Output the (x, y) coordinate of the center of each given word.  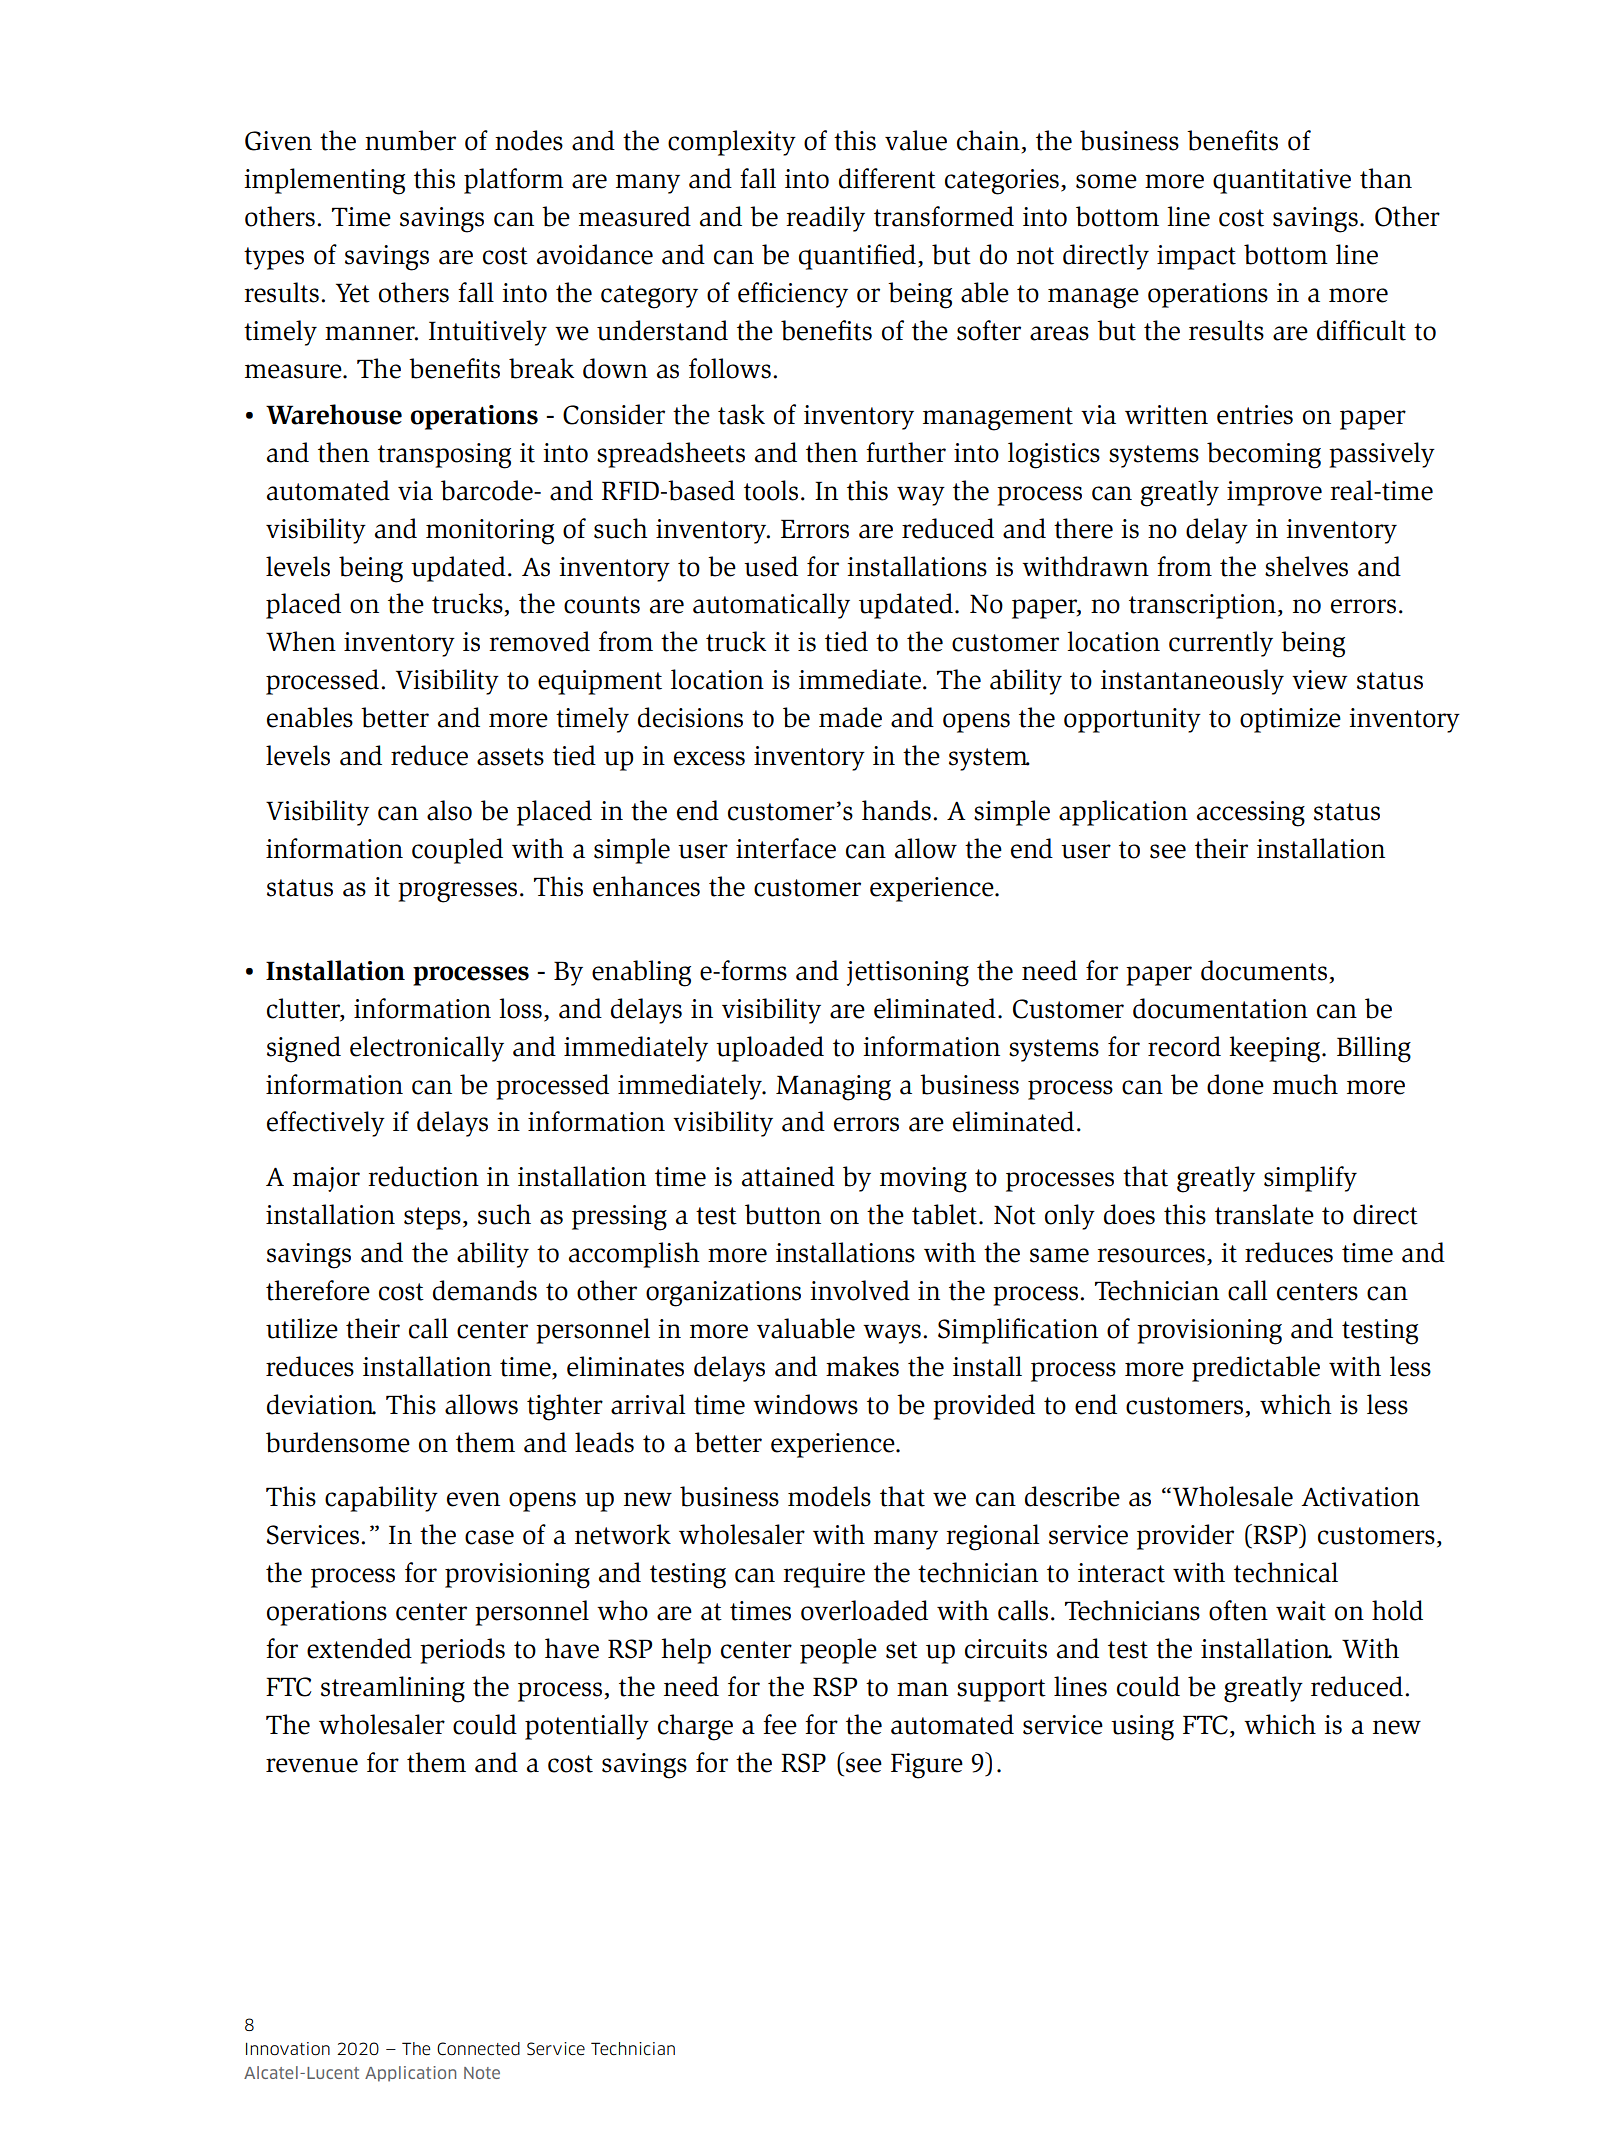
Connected (478, 2049)
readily (825, 219)
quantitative (1282, 181)
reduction (423, 1176)
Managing (833, 1088)
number (410, 140)
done (1235, 1084)
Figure (927, 1766)
